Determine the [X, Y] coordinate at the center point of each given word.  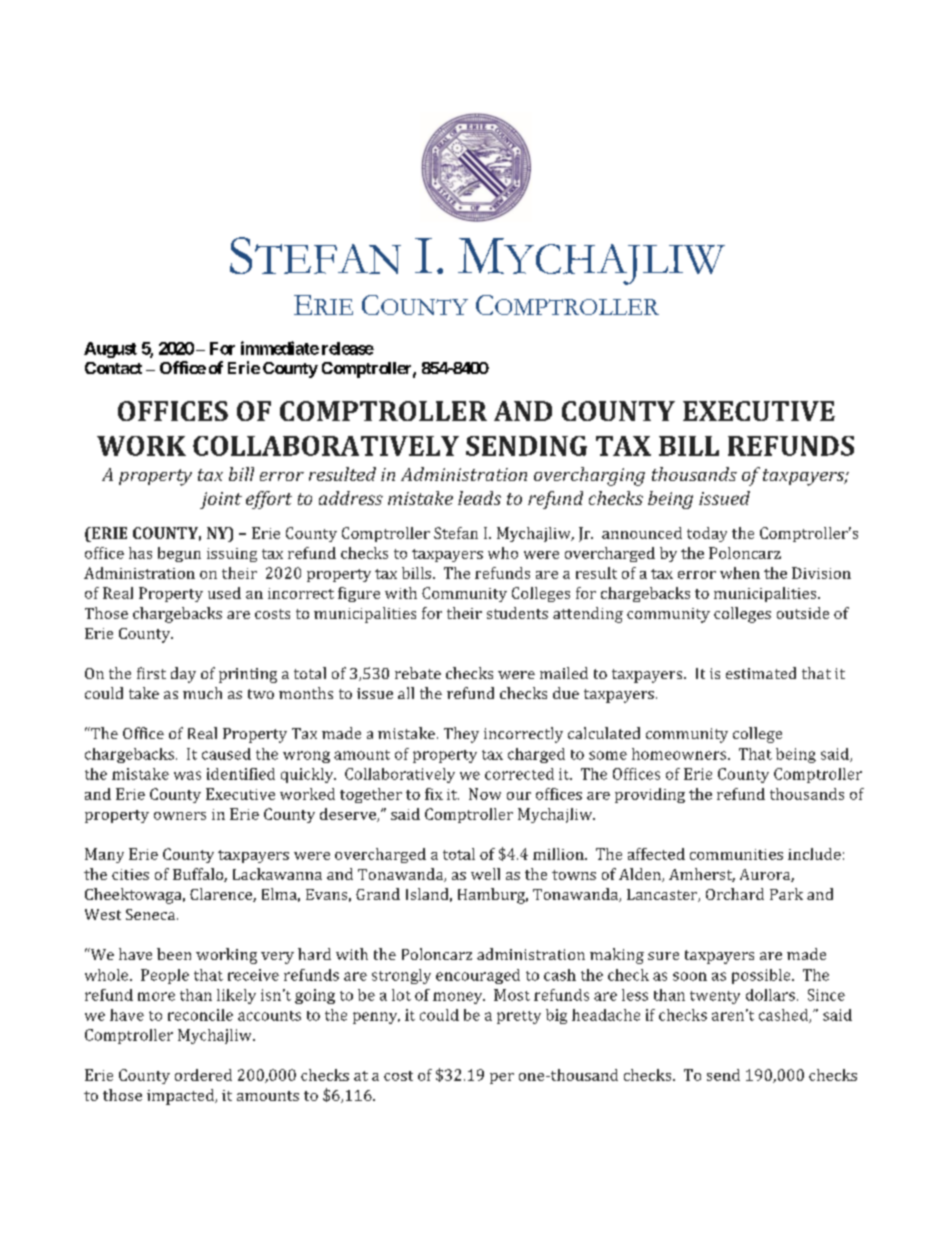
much [202, 693]
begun [179, 554]
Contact [113, 368]
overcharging [589, 476]
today [707, 534]
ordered [203, 1075]
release [348, 348]
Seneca [152, 914]
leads [479, 498]
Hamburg [493, 896]
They [461, 735]
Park [786, 894]
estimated [761, 673]
